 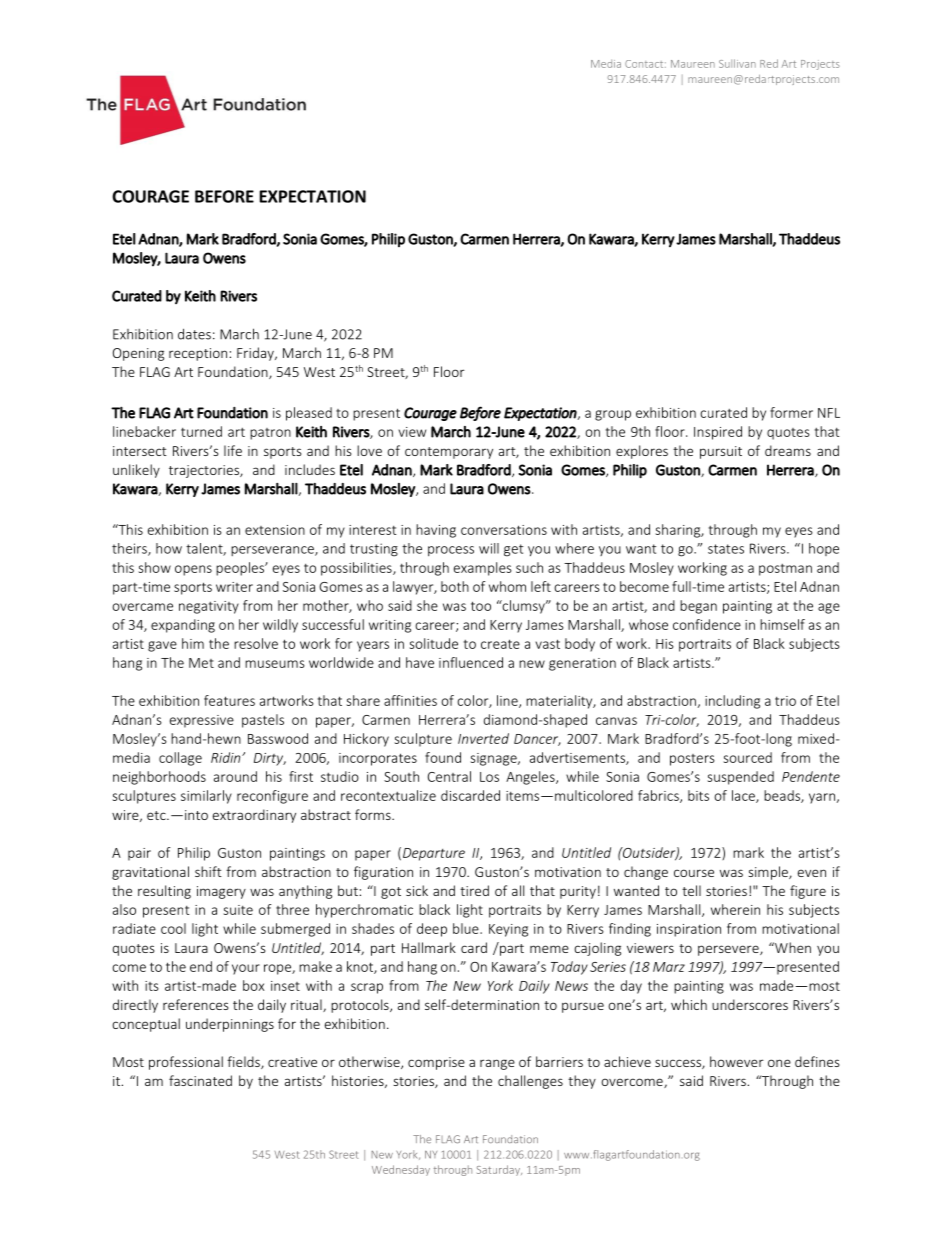 I want to click on cool, so click(x=173, y=928).
